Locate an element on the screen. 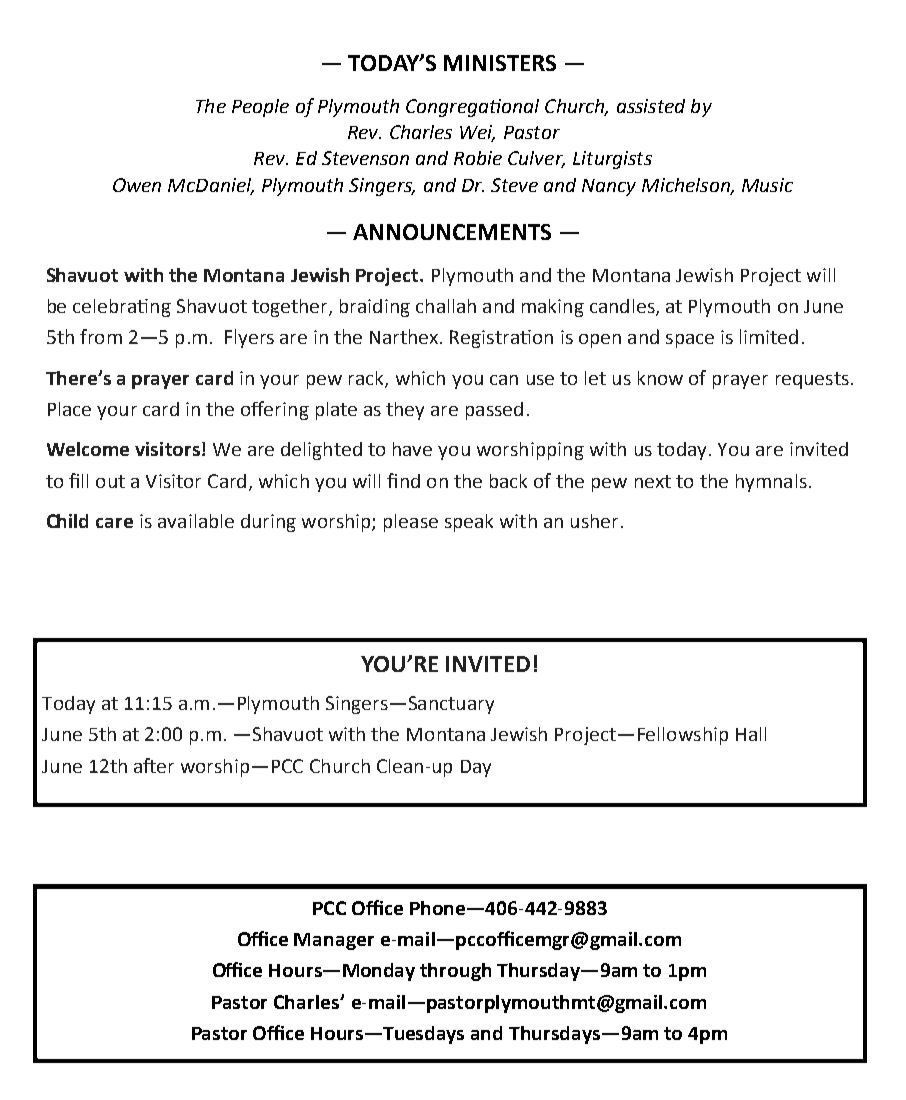 This screenshot has width=906, height=1100. celebrating is located at coordinates (122, 308).
